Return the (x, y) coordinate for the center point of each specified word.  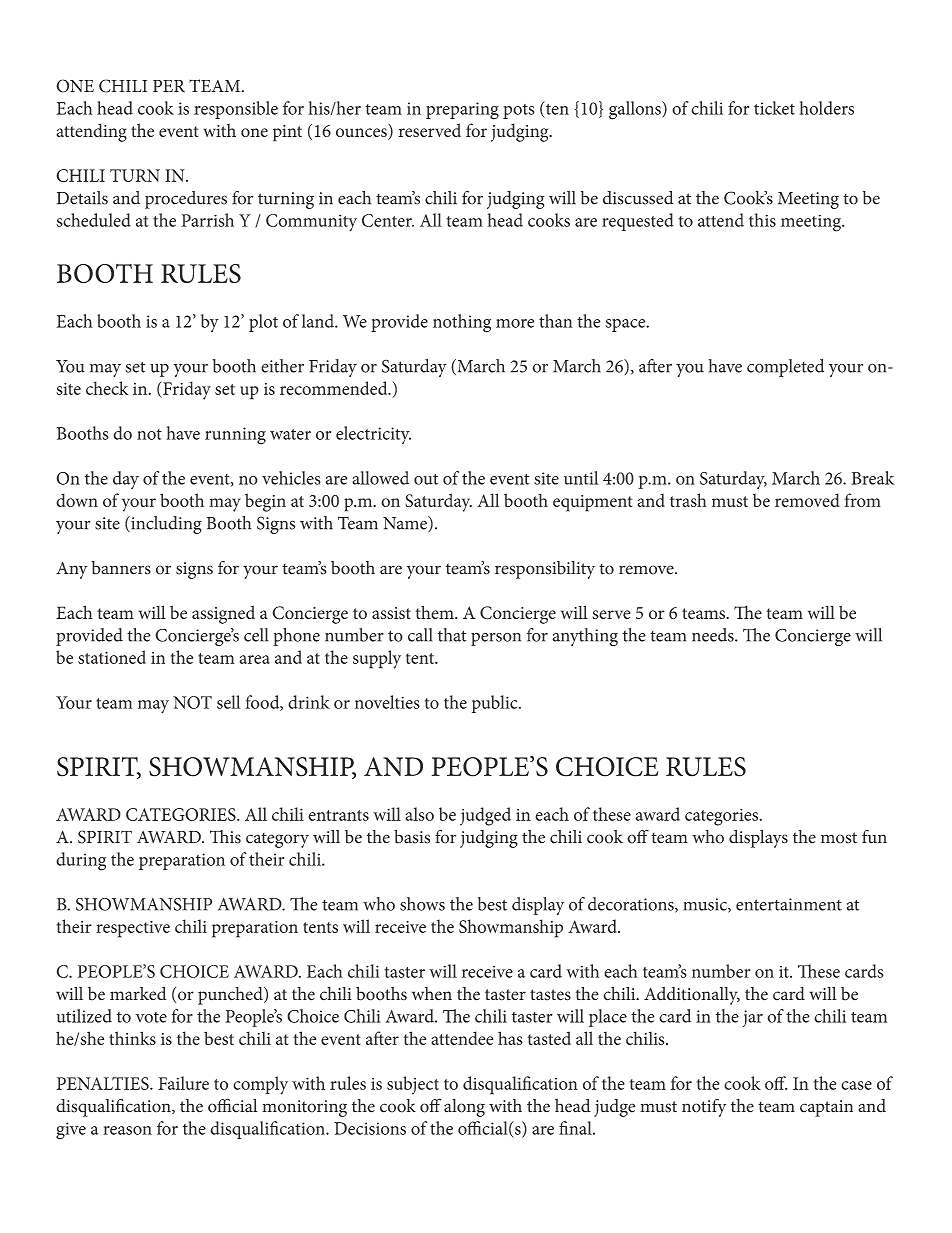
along (464, 1108)
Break (873, 478)
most (839, 838)
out (426, 479)
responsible (236, 110)
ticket (774, 108)
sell (229, 702)
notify (704, 1108)
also (419, 814)
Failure (183, 1083)
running (235, 436)
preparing (462, 111)
